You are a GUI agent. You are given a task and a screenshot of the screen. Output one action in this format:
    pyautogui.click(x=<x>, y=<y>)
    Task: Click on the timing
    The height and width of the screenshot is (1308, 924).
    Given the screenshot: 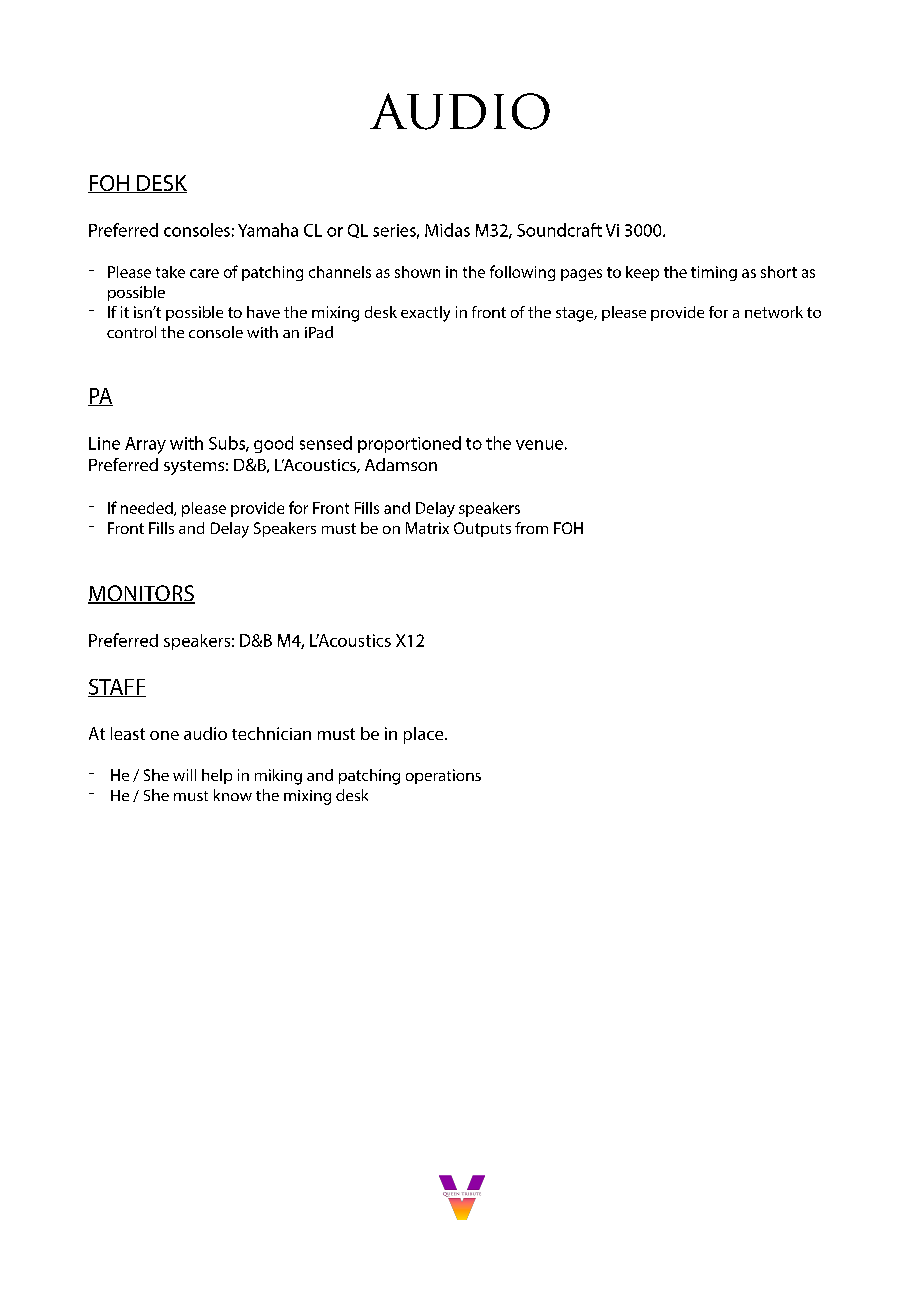 What is the action you would take?
    pyautogui.click(x=714, y=273)
